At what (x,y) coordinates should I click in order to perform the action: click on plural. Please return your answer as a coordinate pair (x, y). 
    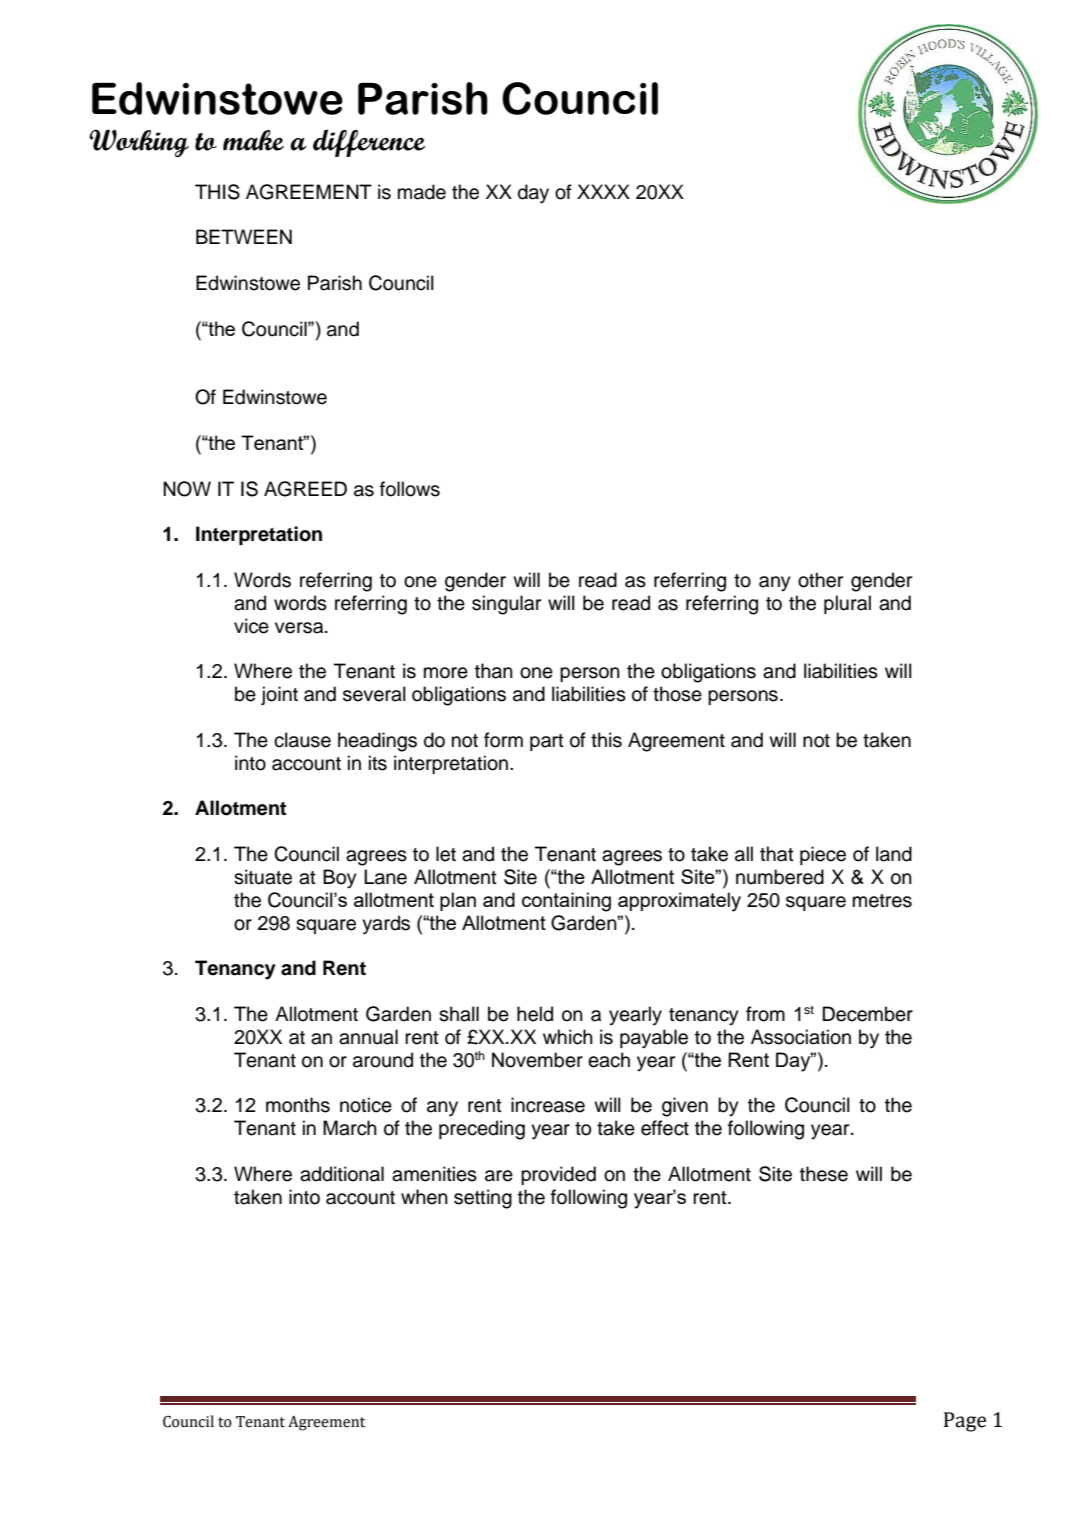
    Looking at the image, I should click on (847, 604).
